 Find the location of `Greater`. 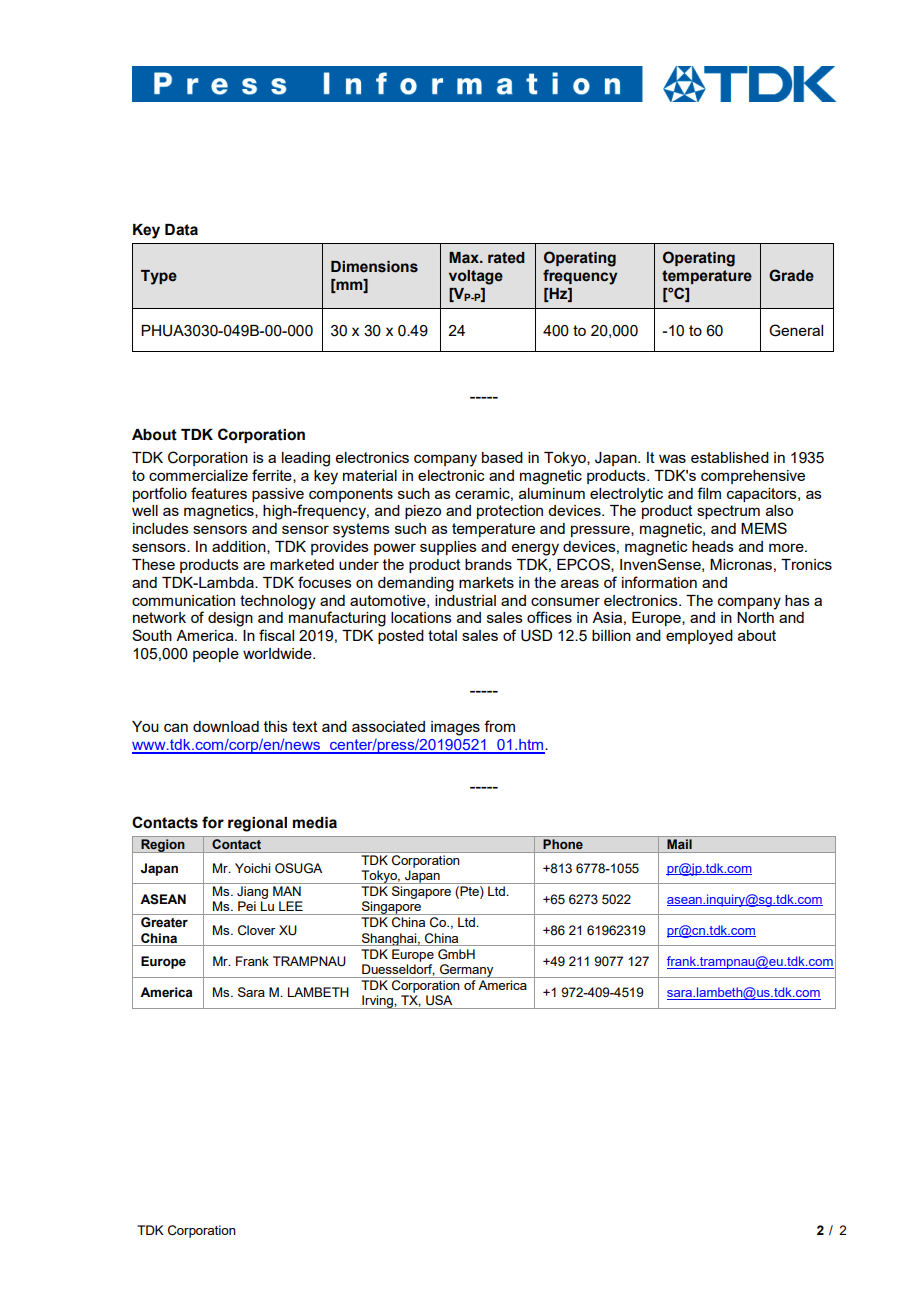

Greater is located at coordinates (164, 922).
